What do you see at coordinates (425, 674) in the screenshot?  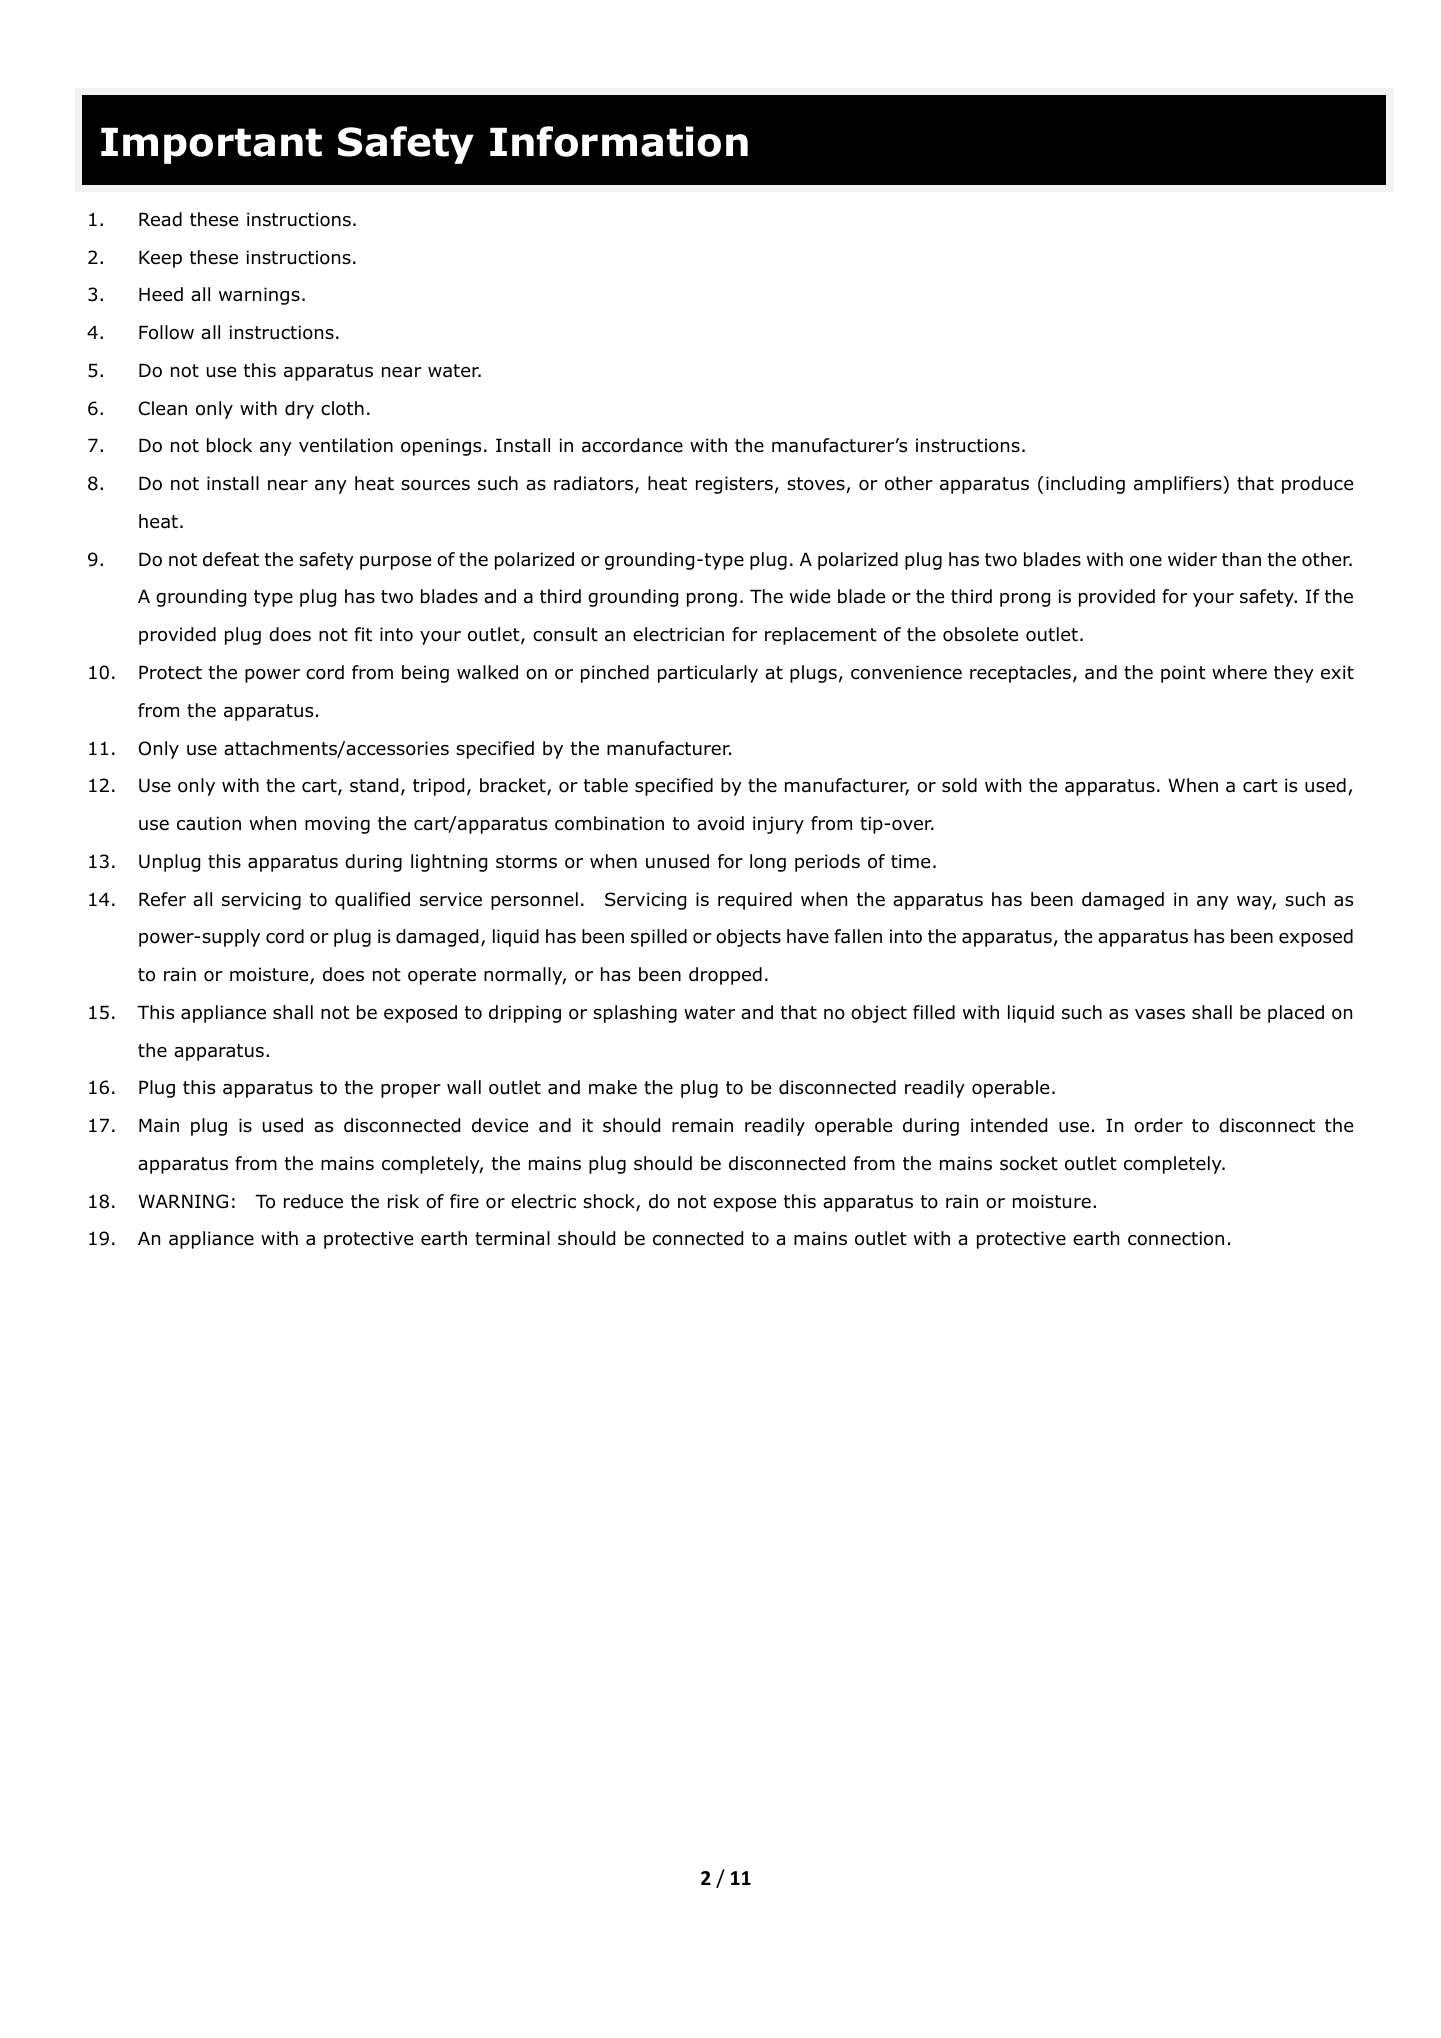 I see `being` at bounding box center [425, 674].
